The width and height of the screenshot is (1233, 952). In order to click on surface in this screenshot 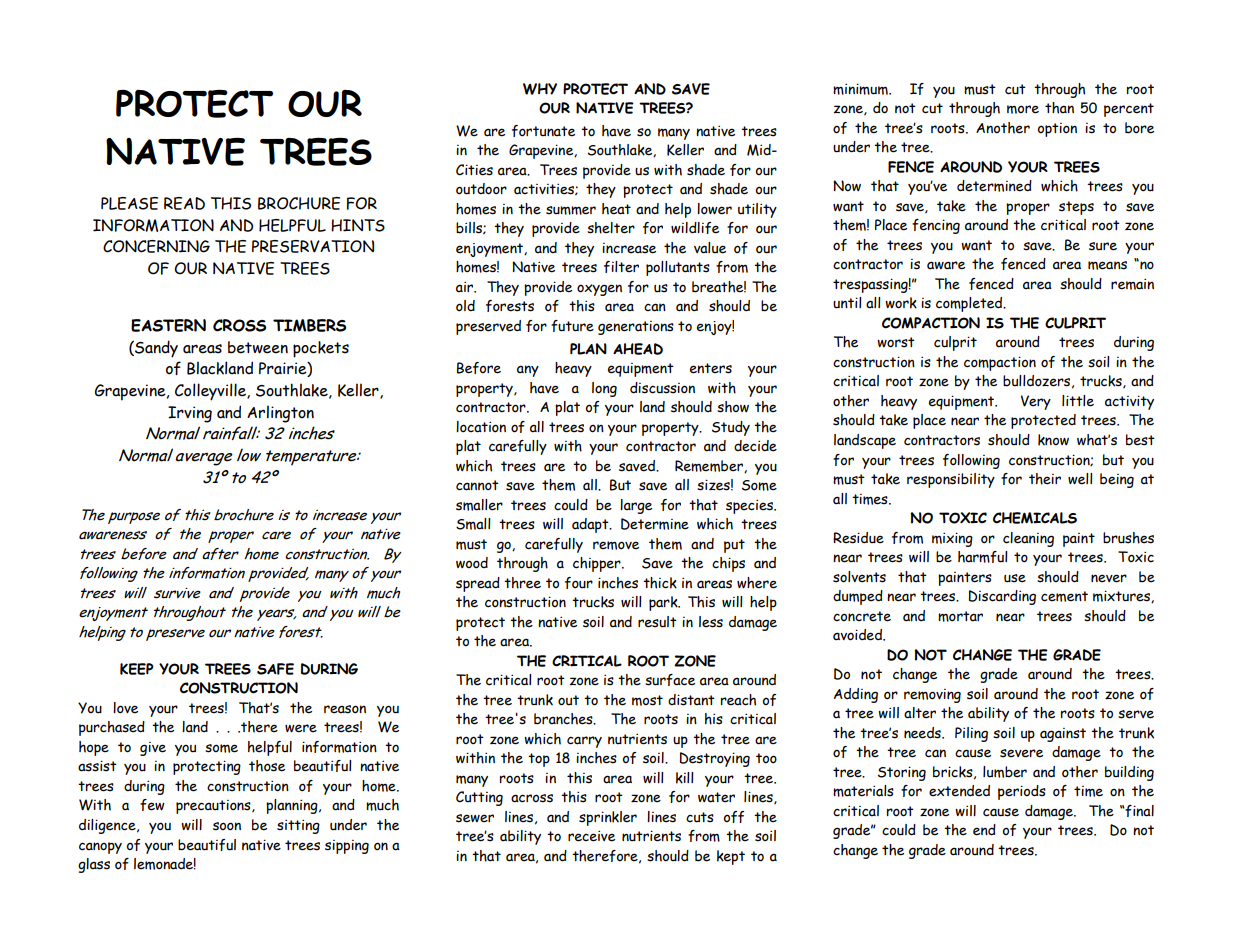, I will do `click(670, 680)`.
